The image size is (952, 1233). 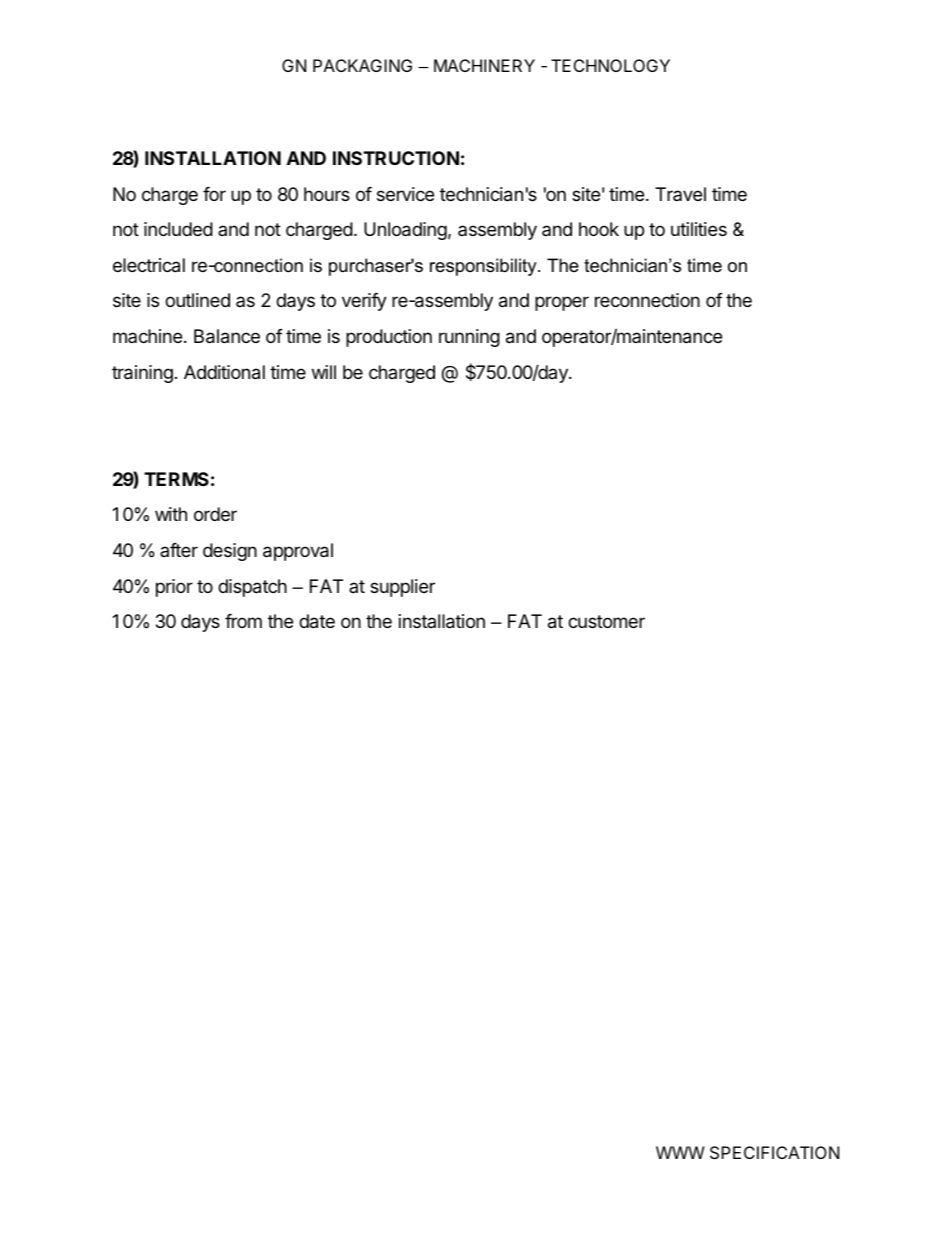 What do you see at coordinates (214, 194) in the screenshot?
I see `for` at bounding box center [214, 194].
